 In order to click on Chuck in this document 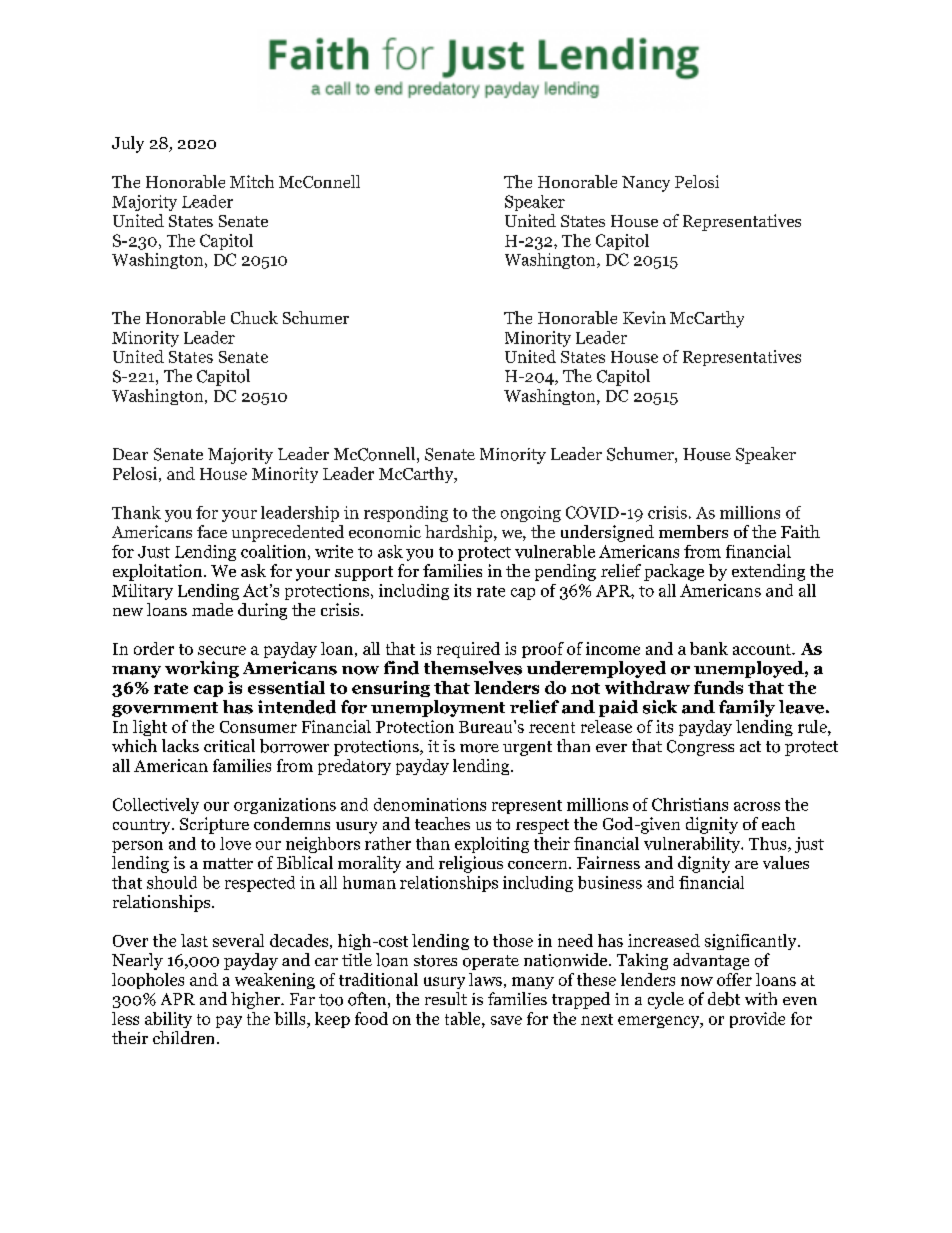, I will do `click(254, 317)`.
